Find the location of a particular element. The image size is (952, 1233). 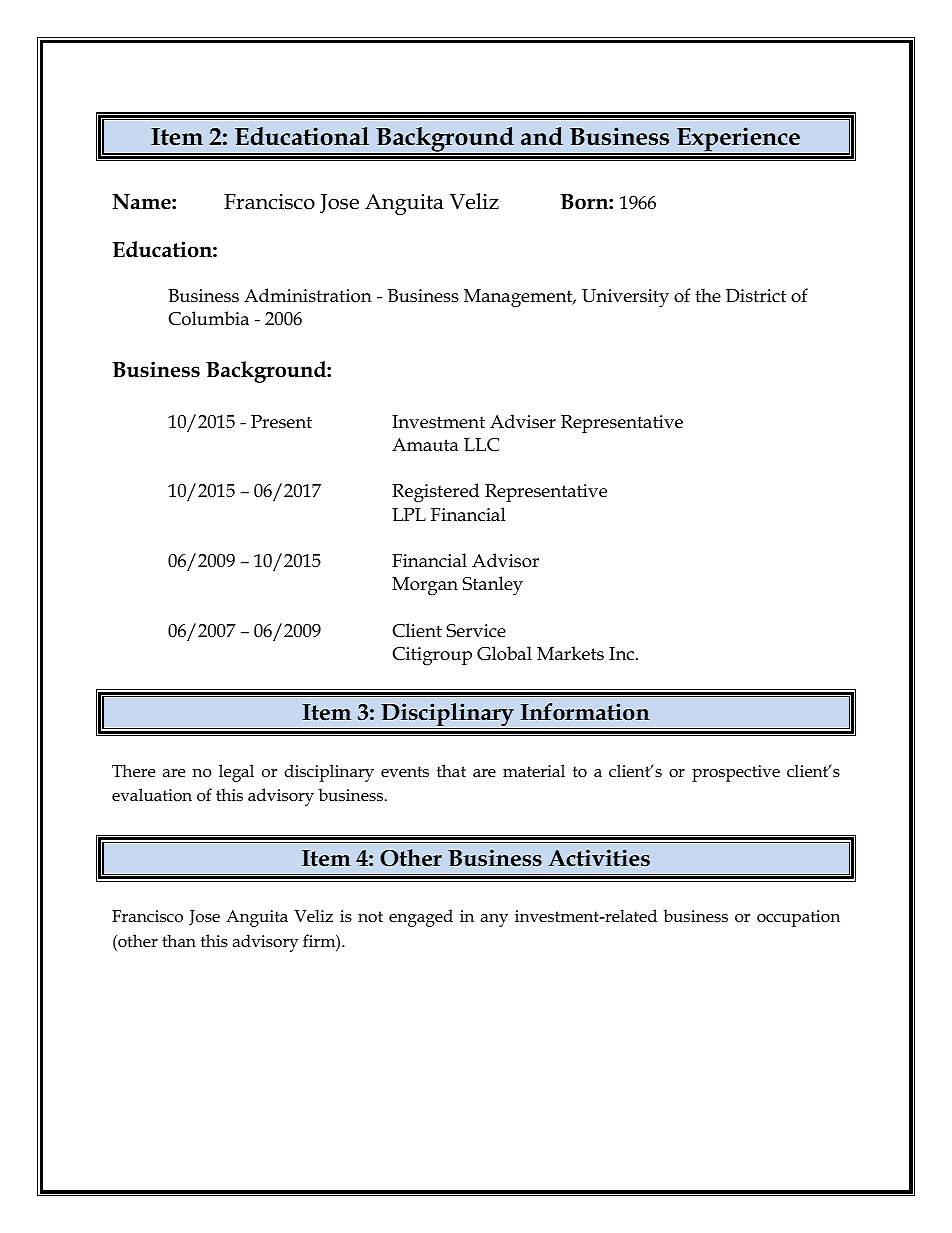

and is located at coordinates (542, 136).
